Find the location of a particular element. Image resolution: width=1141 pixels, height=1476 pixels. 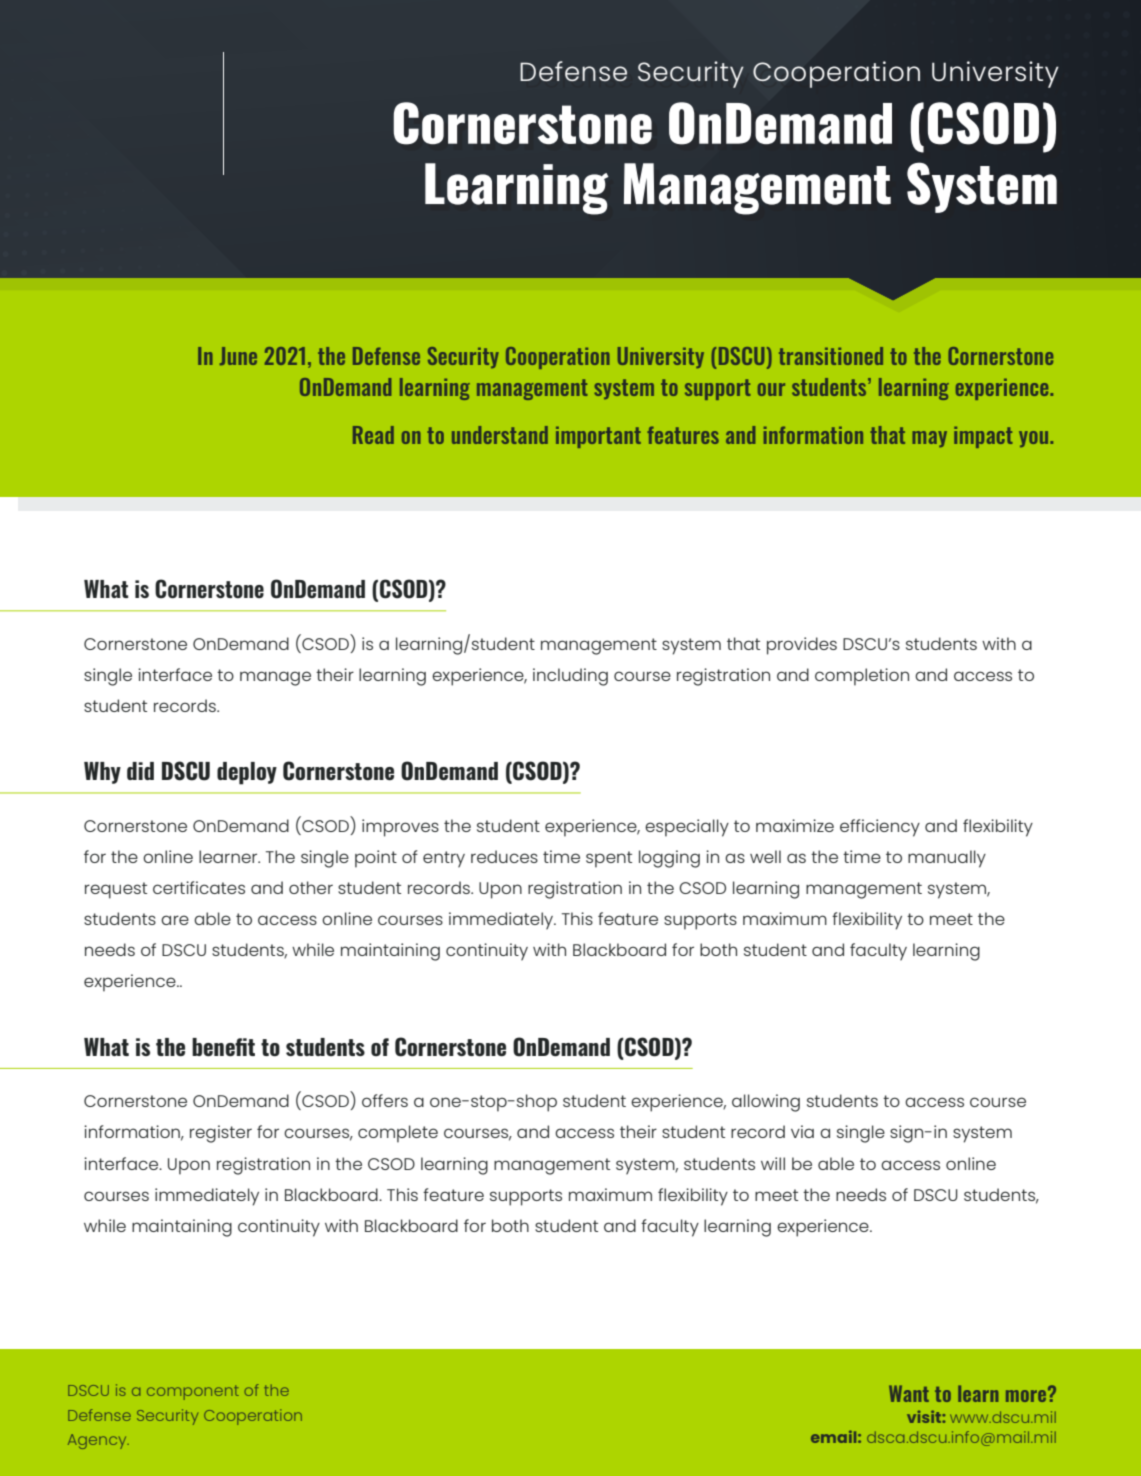

important is located at coordinates (598, 437).
